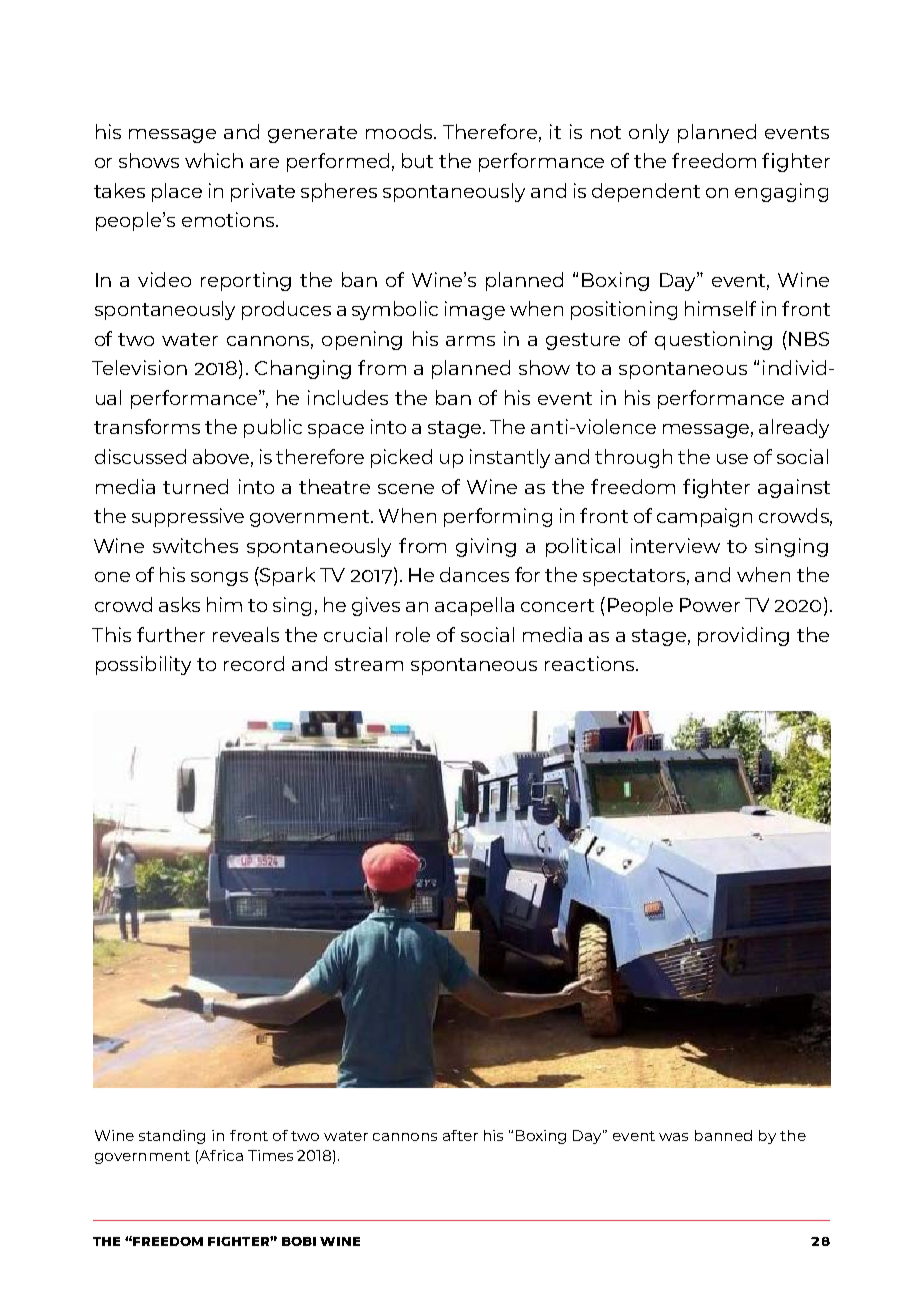  Describe the element at coordinates (195, 486) in the document. I see `turned` at that location.
